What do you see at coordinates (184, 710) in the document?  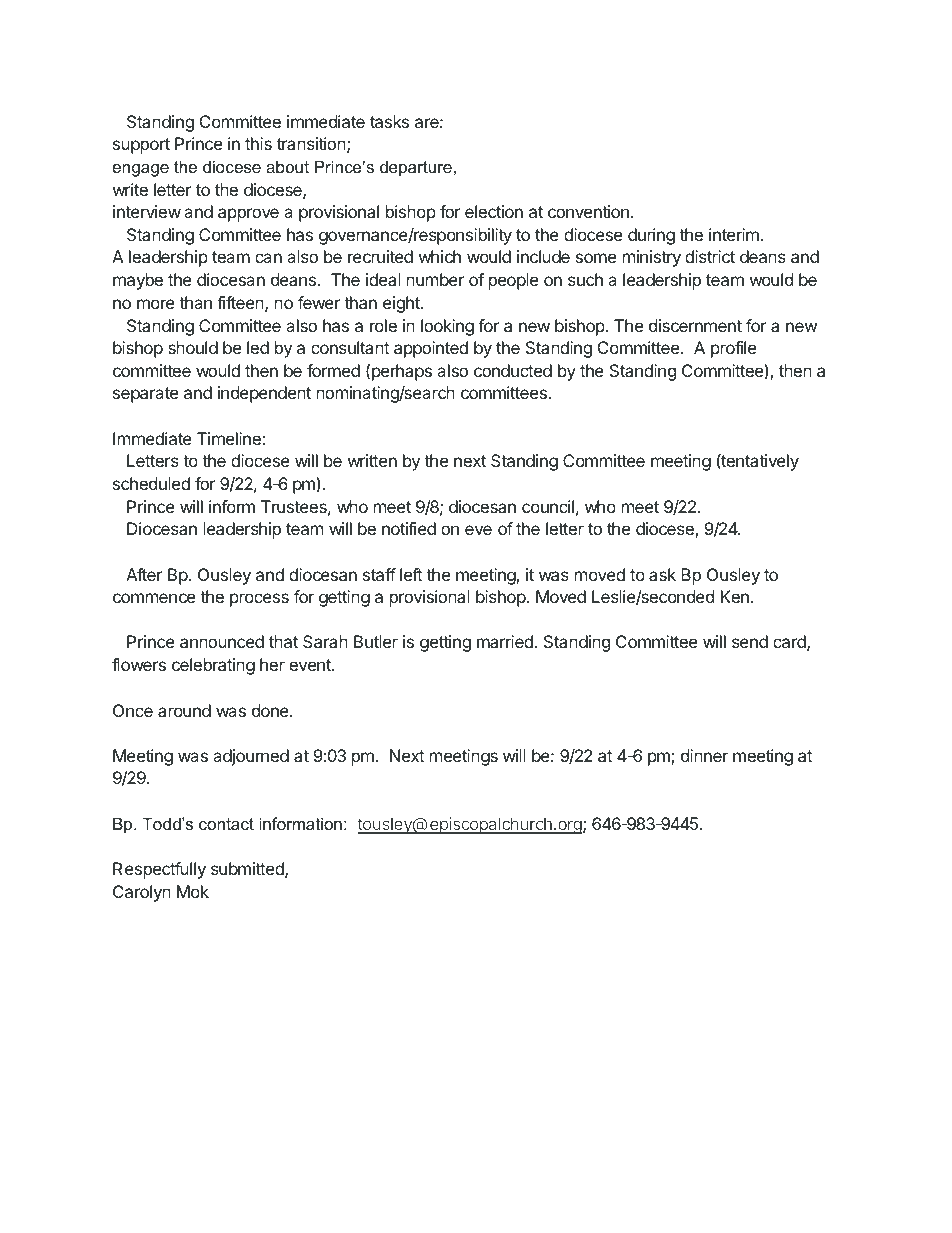 I see `around` at bounding box center [184, 710].
